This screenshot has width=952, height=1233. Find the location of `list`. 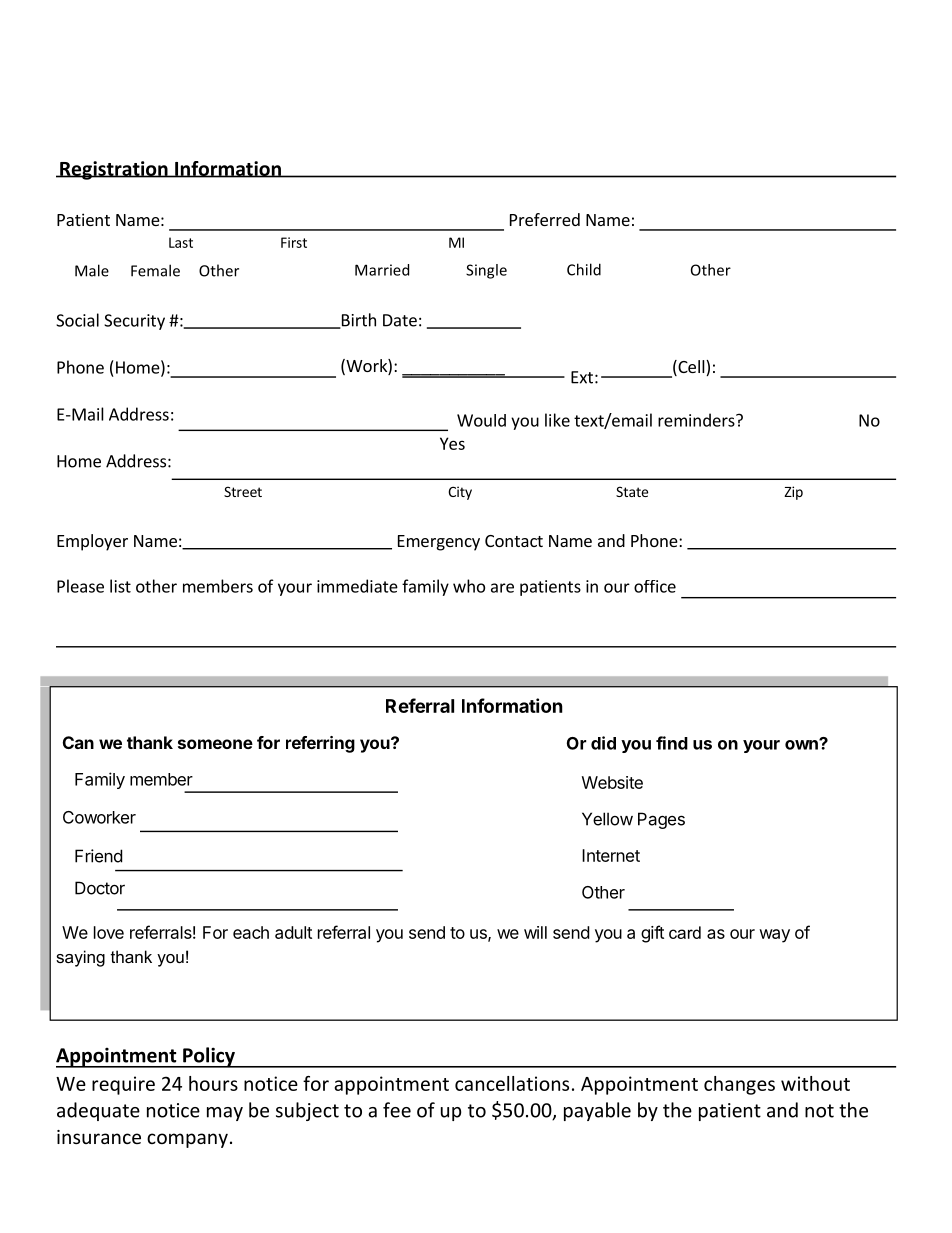

list is located at coordinates (120, 586).
